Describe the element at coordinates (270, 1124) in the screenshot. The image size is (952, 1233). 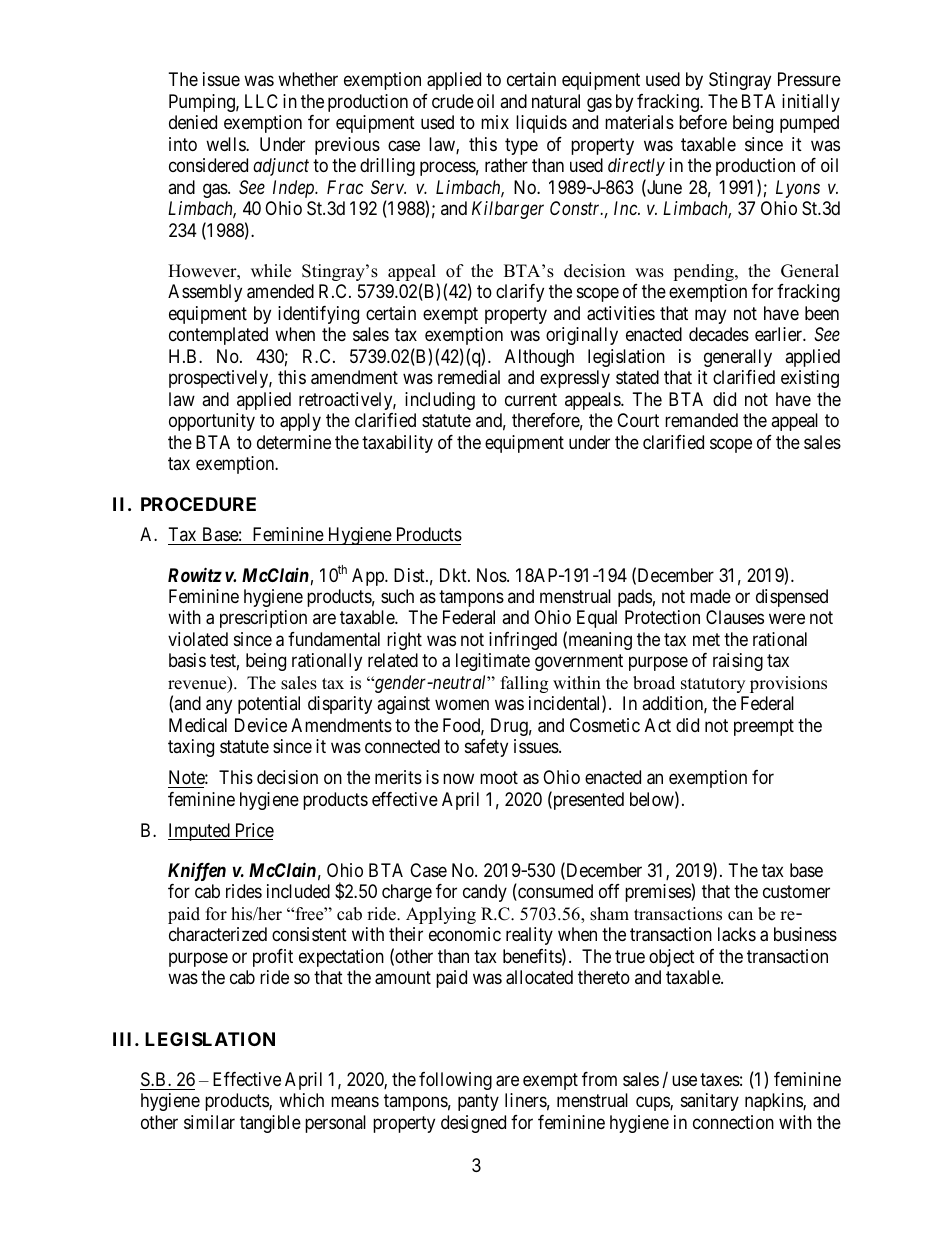
I see `tangible` at that location.
